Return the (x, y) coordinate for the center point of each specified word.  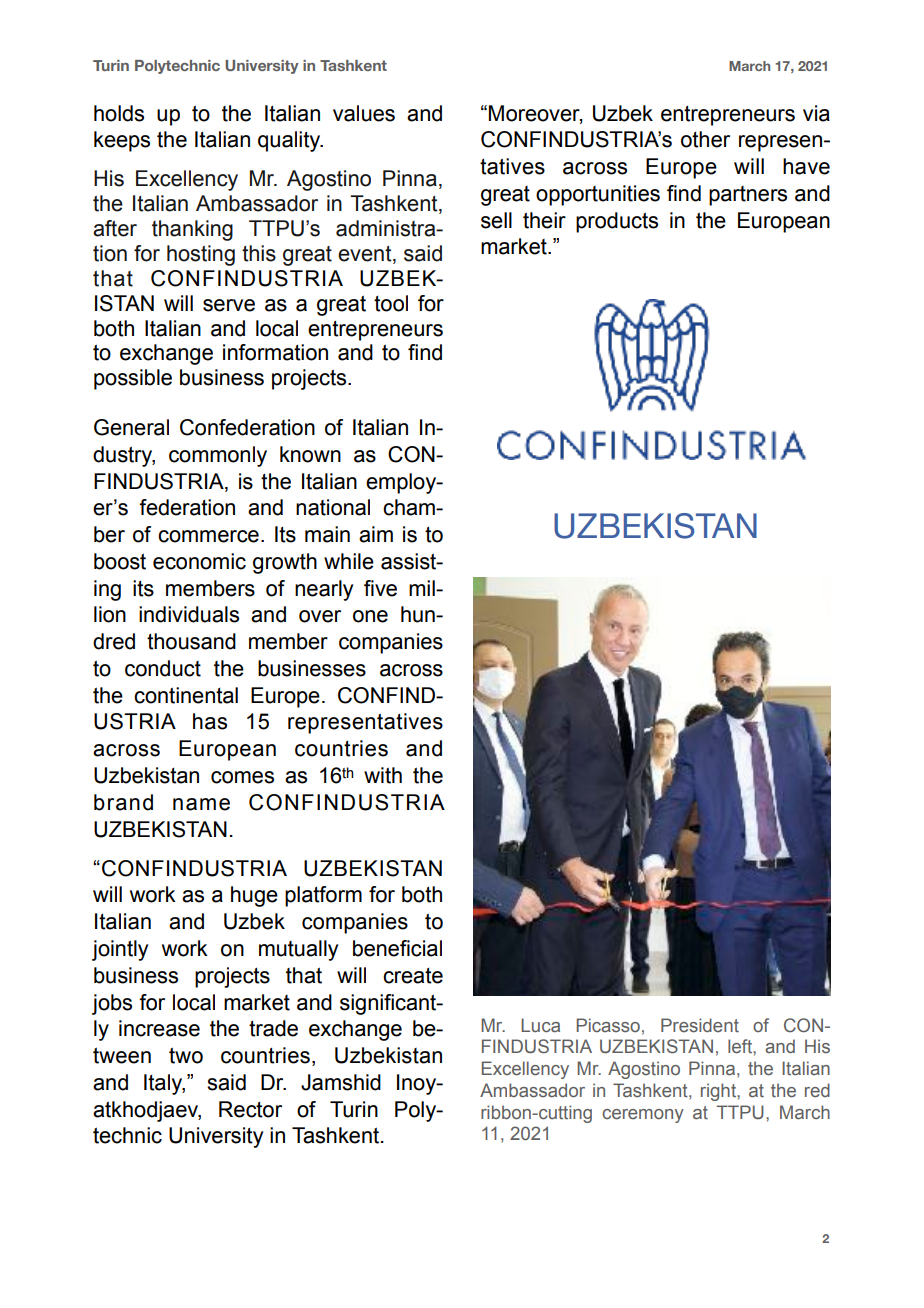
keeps (122, 141)
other (705, 139)
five (380, 588)
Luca (540, 1025)
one (370, 616)
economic (199, 561)
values (364, 113)
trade (273, 1028)
